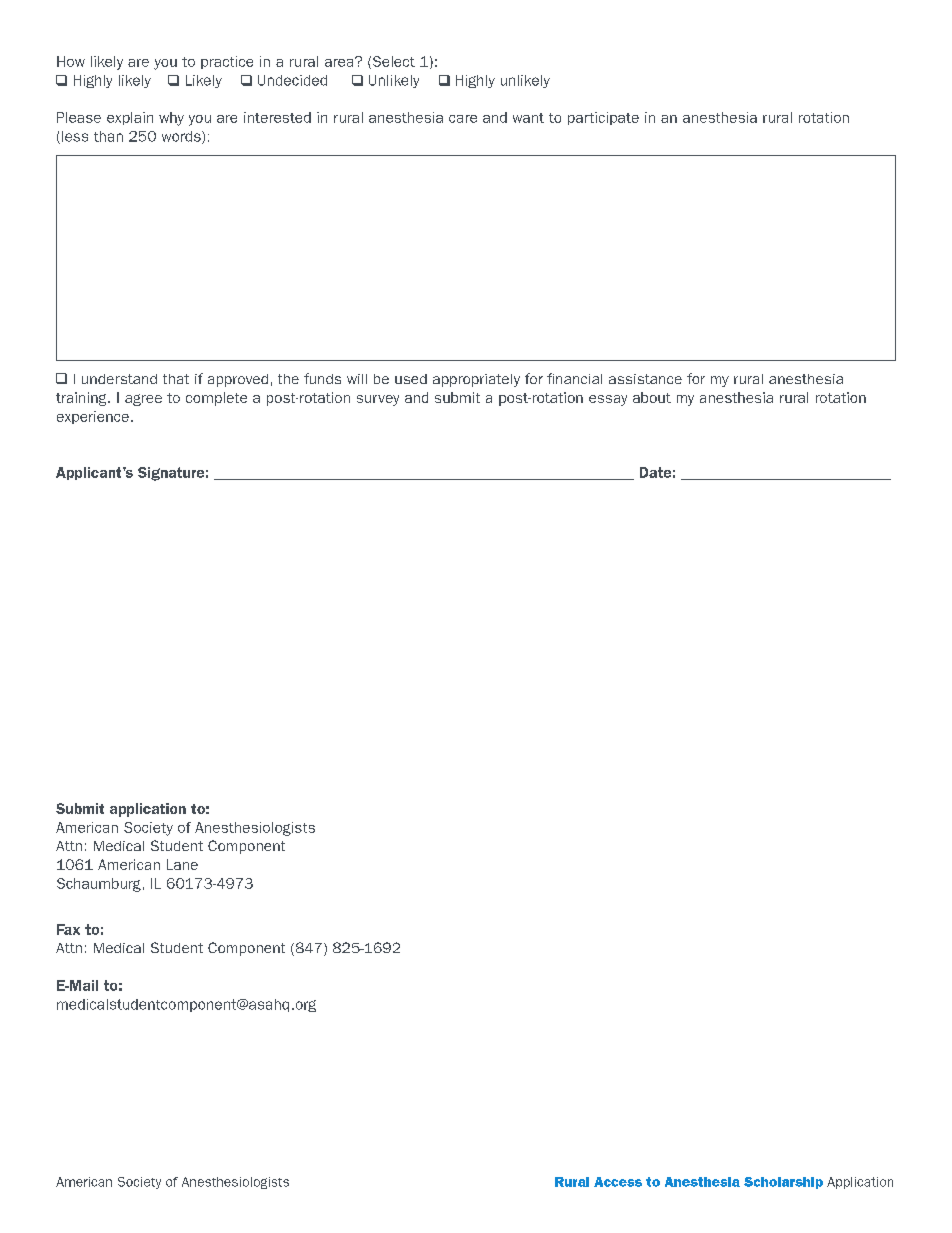 This page has height=1233, width=952. Describe the element at coordinates (618, 1182) in the page. I see `Access` at that location.
